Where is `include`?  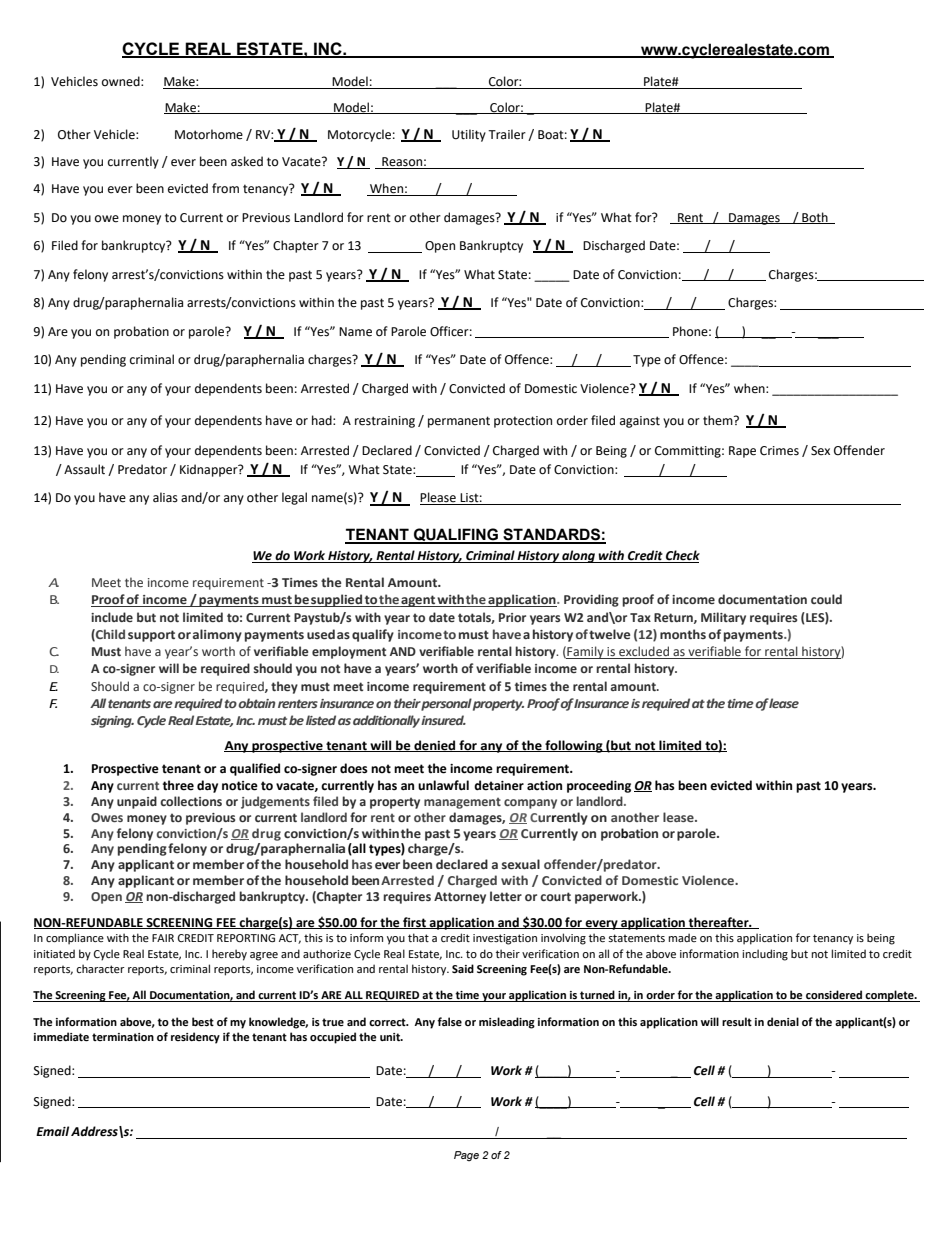
include is located at coordinates (112, 617).
